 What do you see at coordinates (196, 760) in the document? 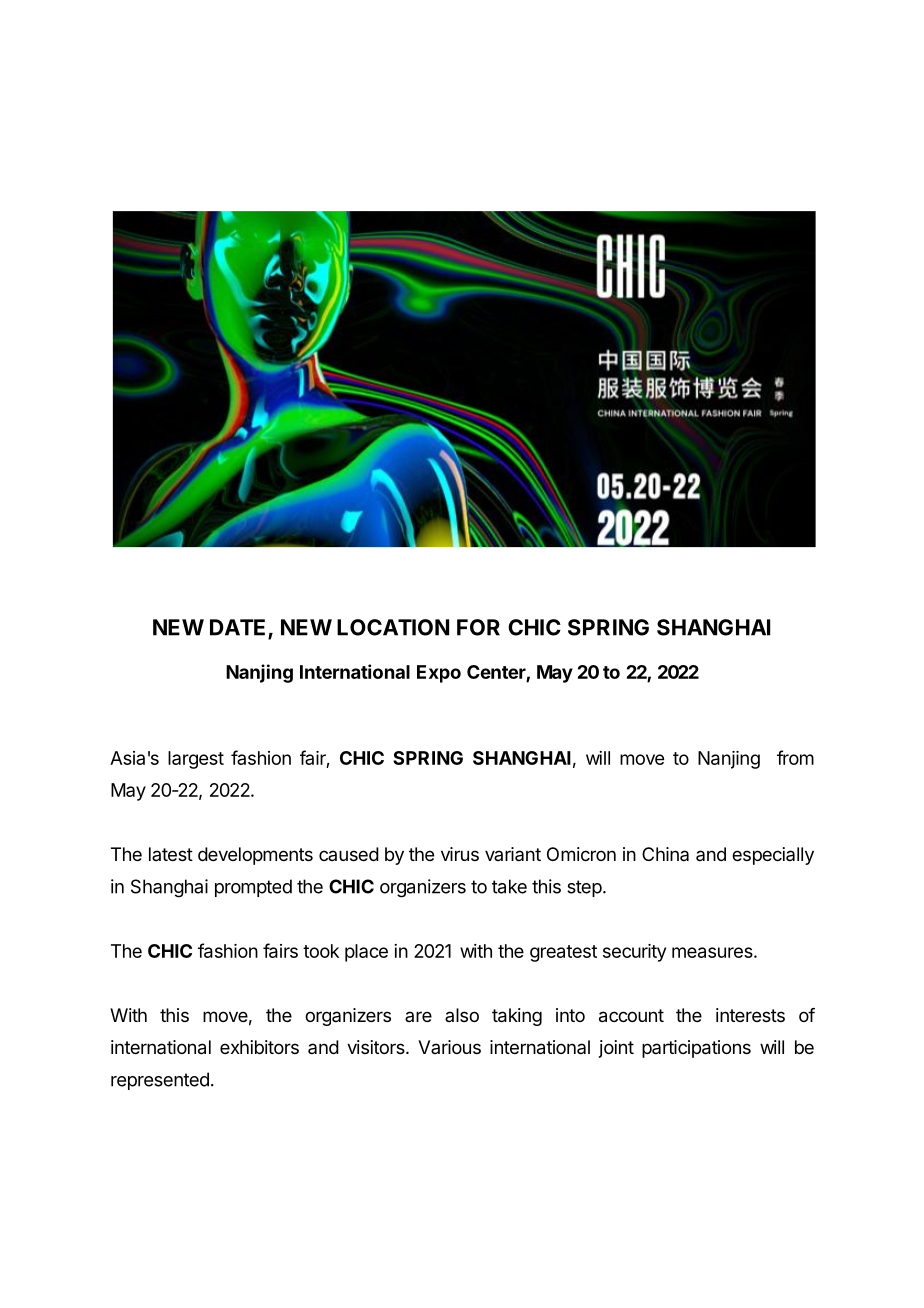
I see `largest` at bounding box center [196, 760].
